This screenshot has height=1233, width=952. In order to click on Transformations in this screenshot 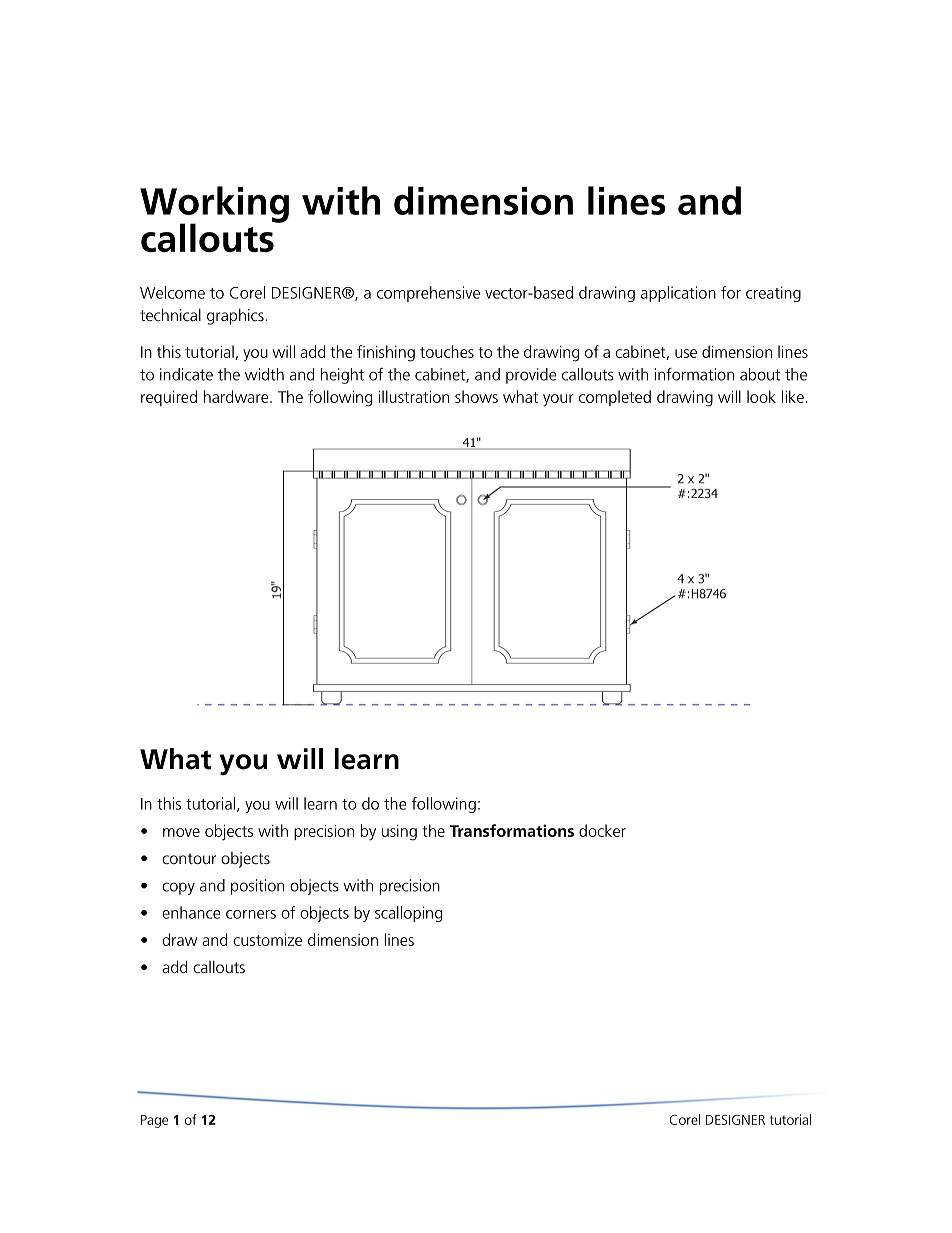, I will do `click(512, 830)`.
